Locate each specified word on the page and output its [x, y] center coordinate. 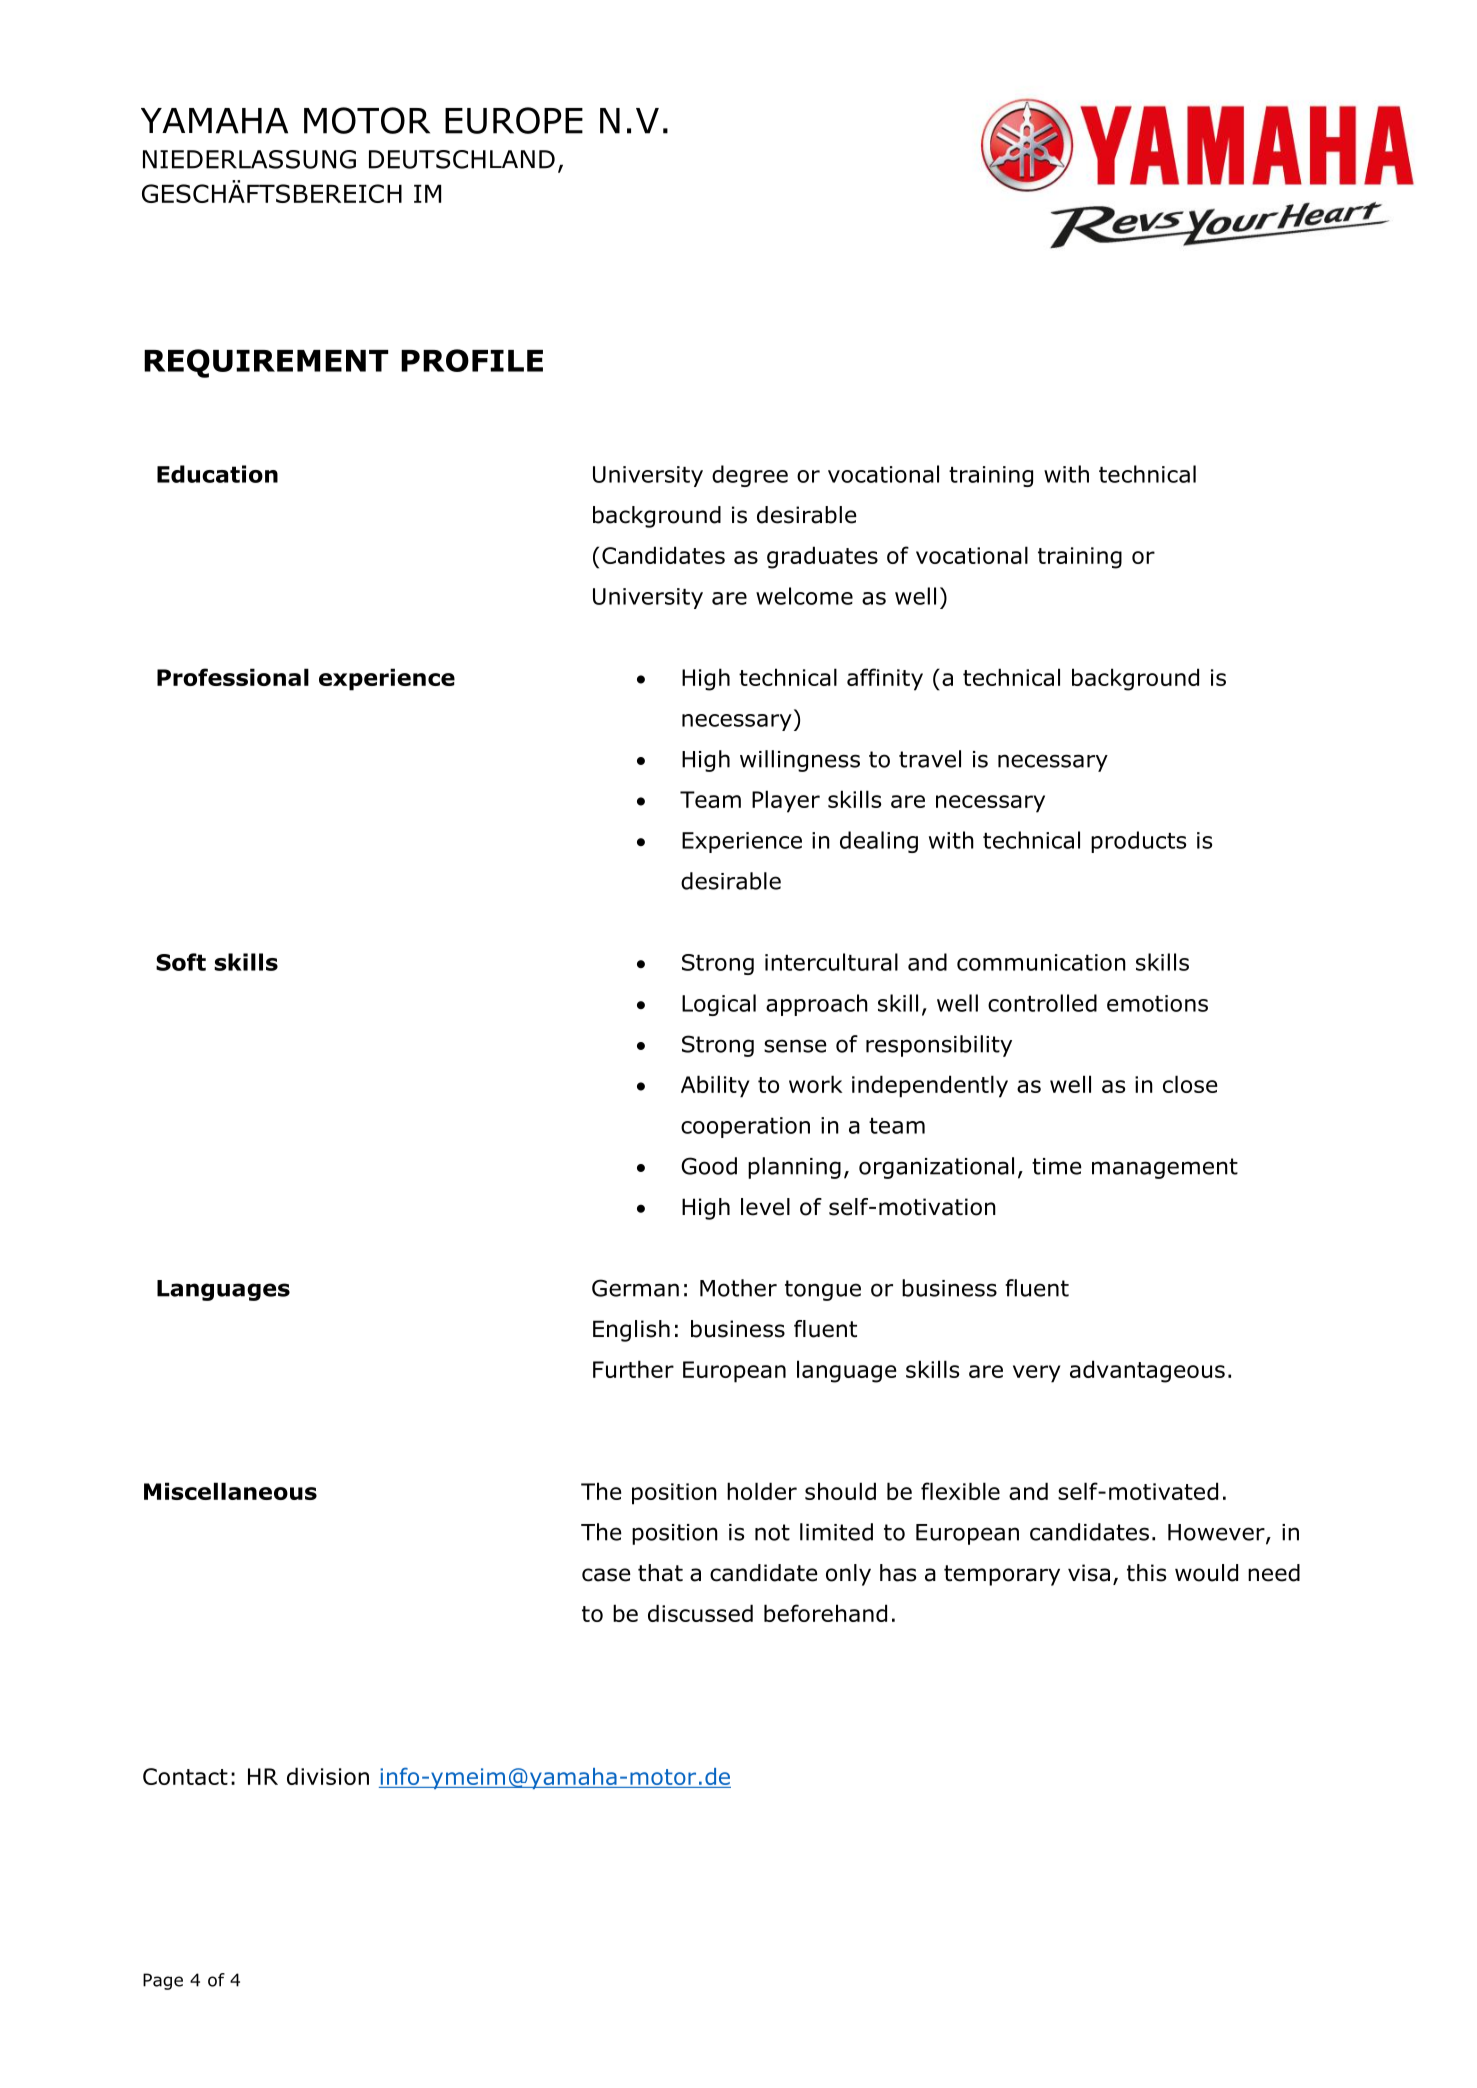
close [1190, 1084]
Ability [715, 1086]
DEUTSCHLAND [462, 159]
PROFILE [472, 360]
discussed [700, 1613]
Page [163, 1981]
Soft [181, 962]
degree [750, 476]
